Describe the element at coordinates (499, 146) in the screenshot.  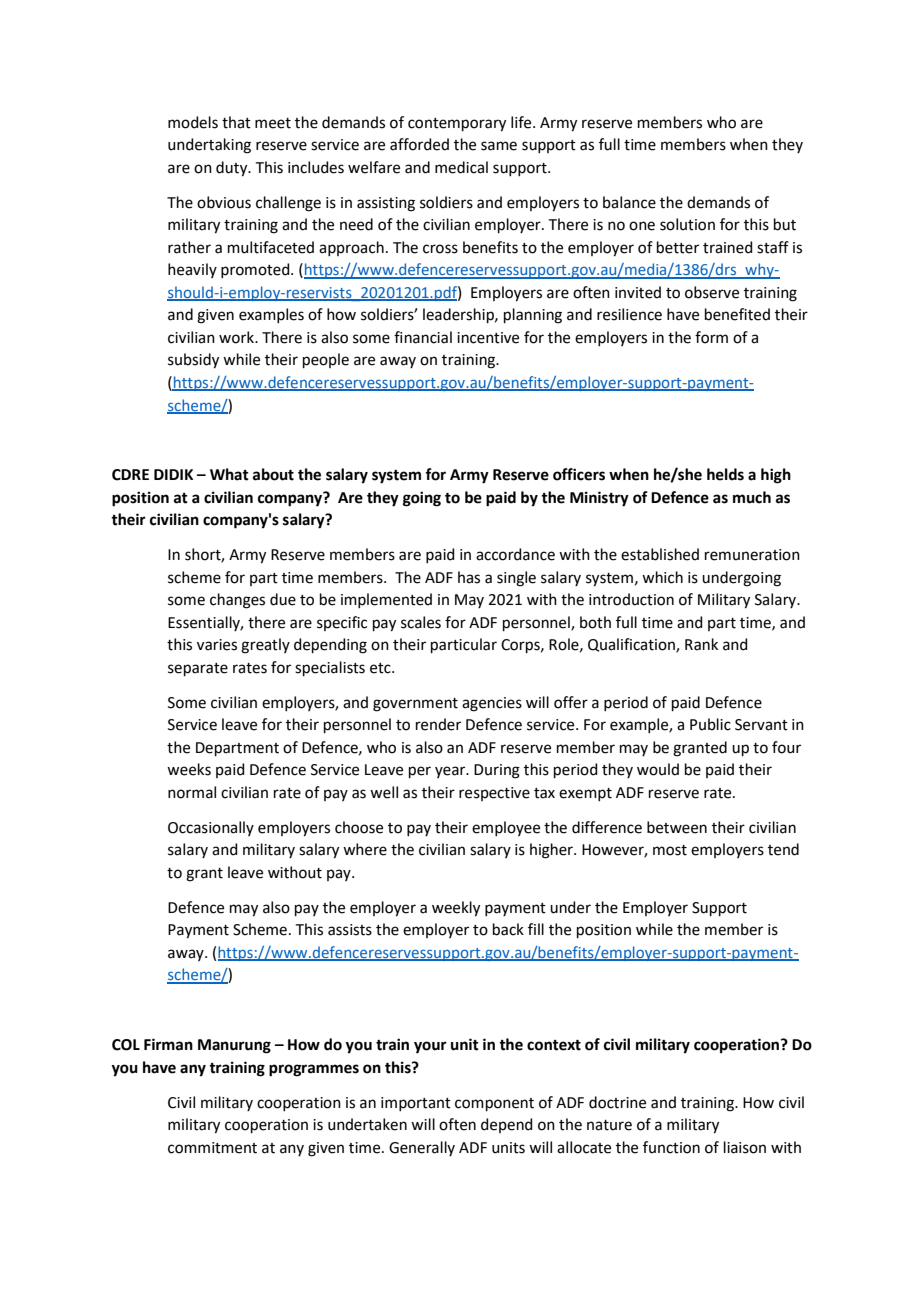
I see `same` at that location.
